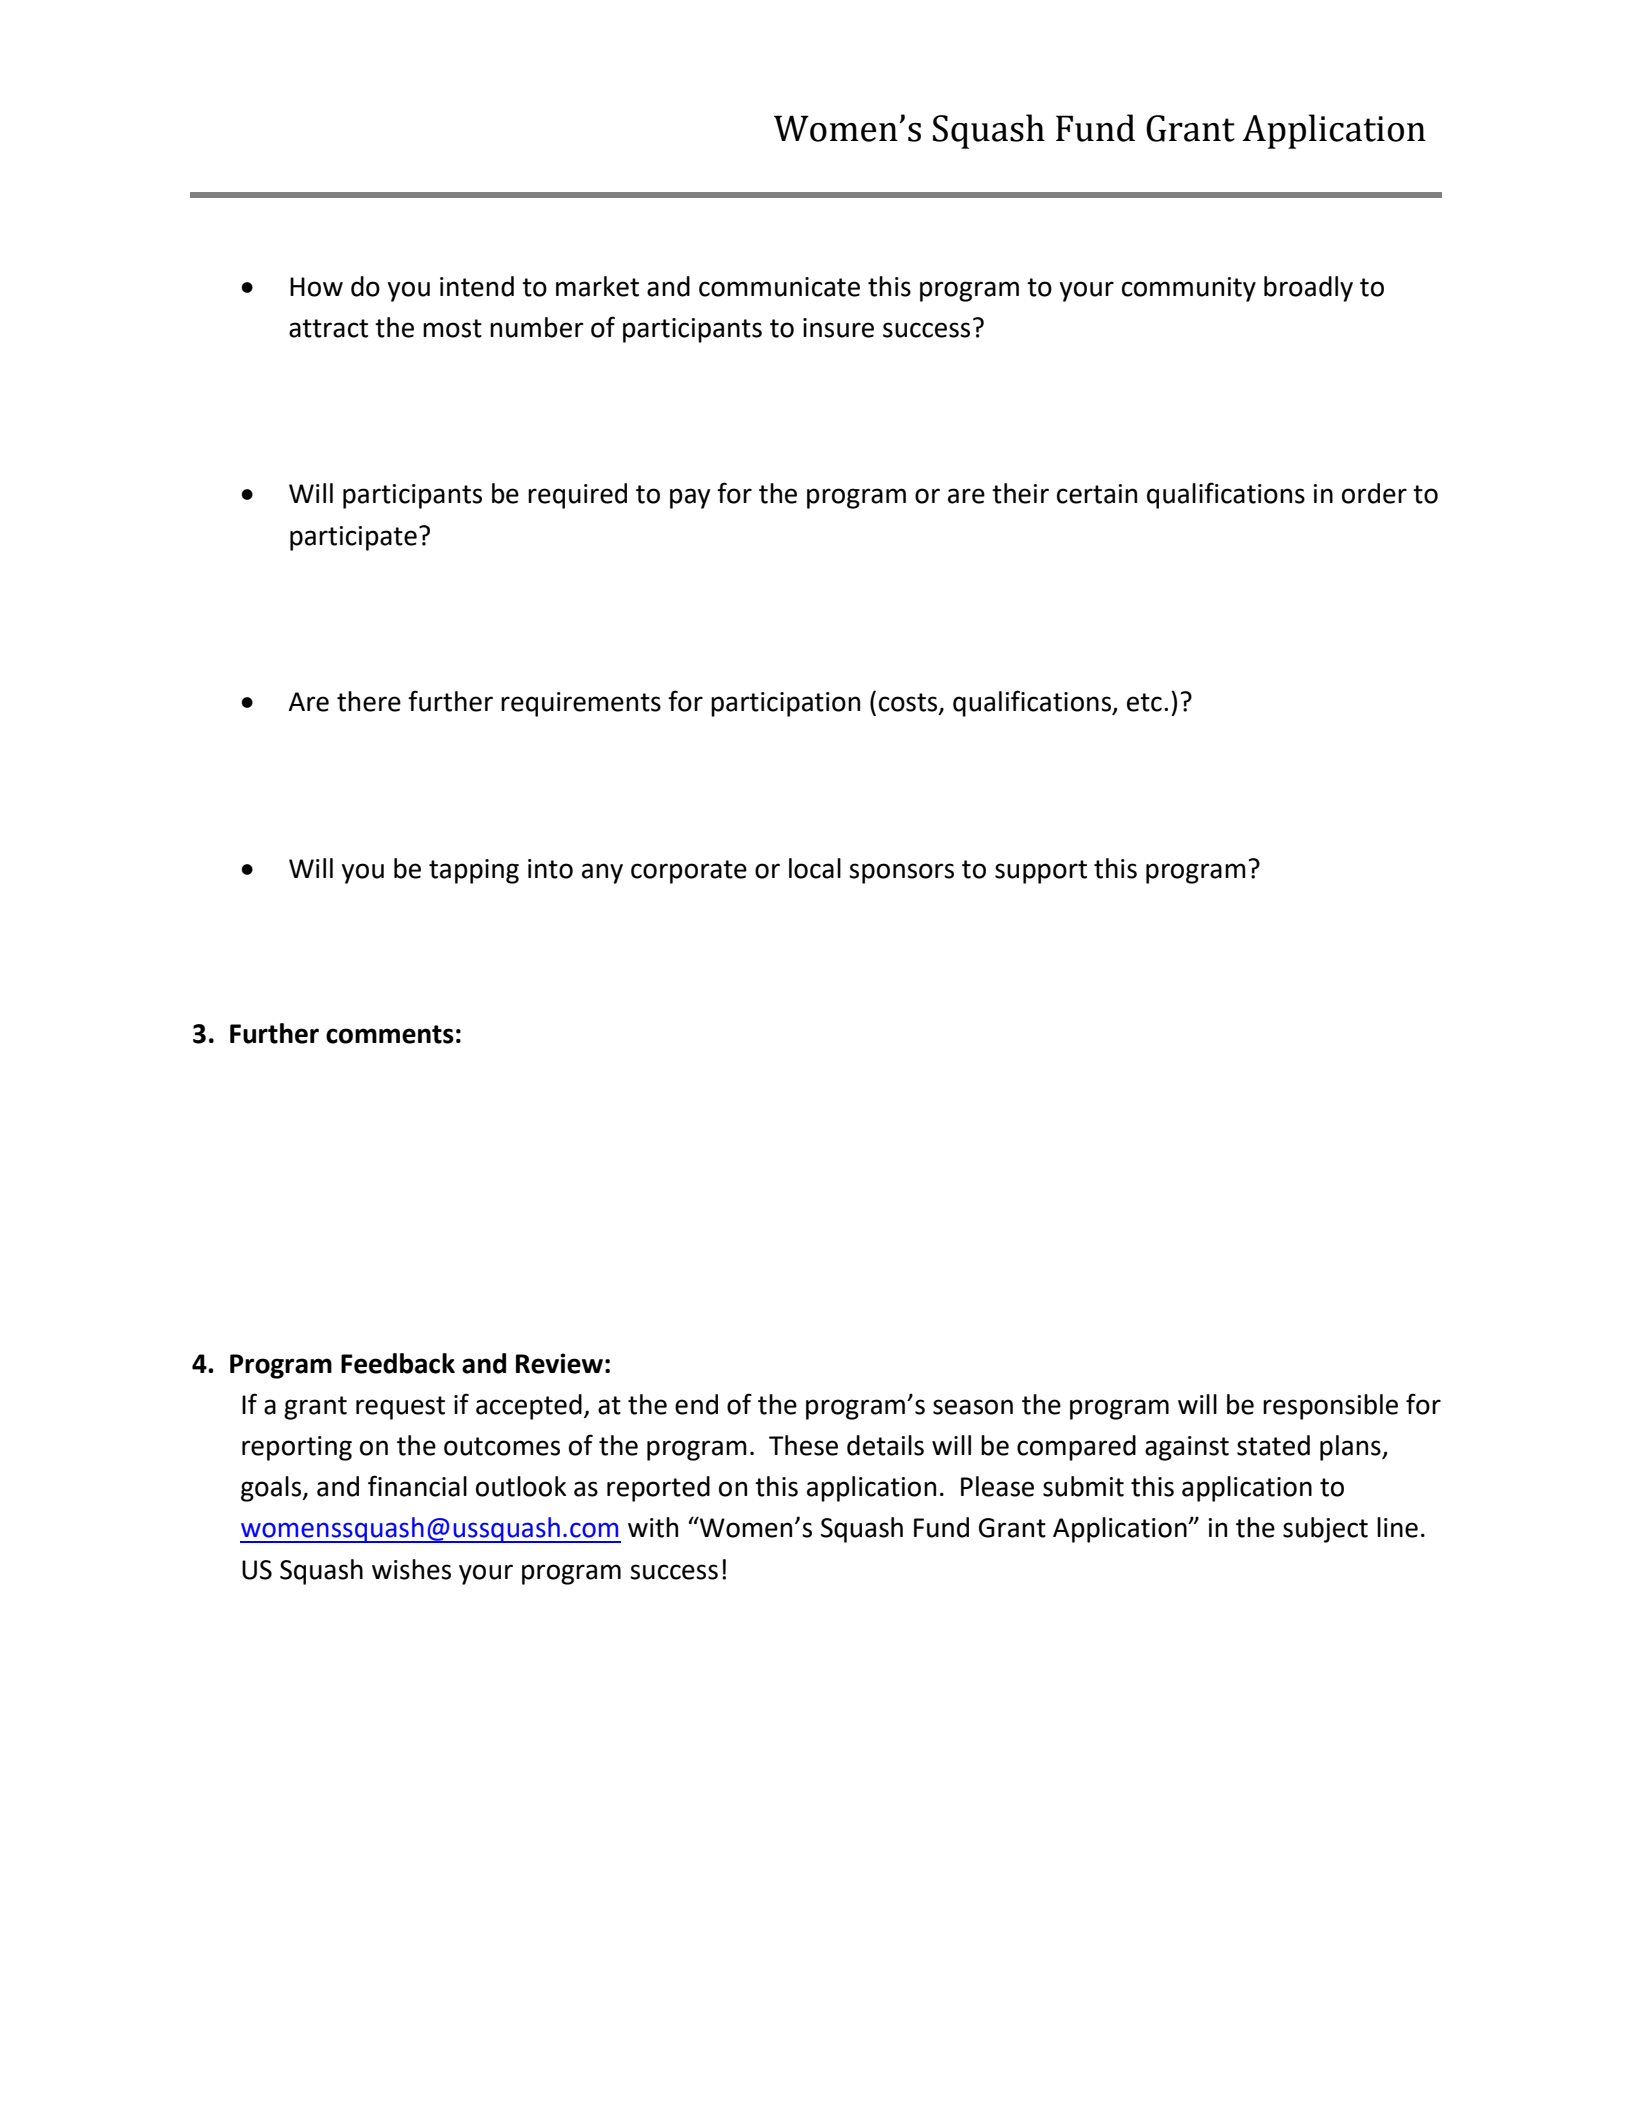 Image resolution: width=1634 pixels, height=2115 pixels. Describe the element at coordinates (1330, 1407) in the screenshot. I see `responsible` at that location.
